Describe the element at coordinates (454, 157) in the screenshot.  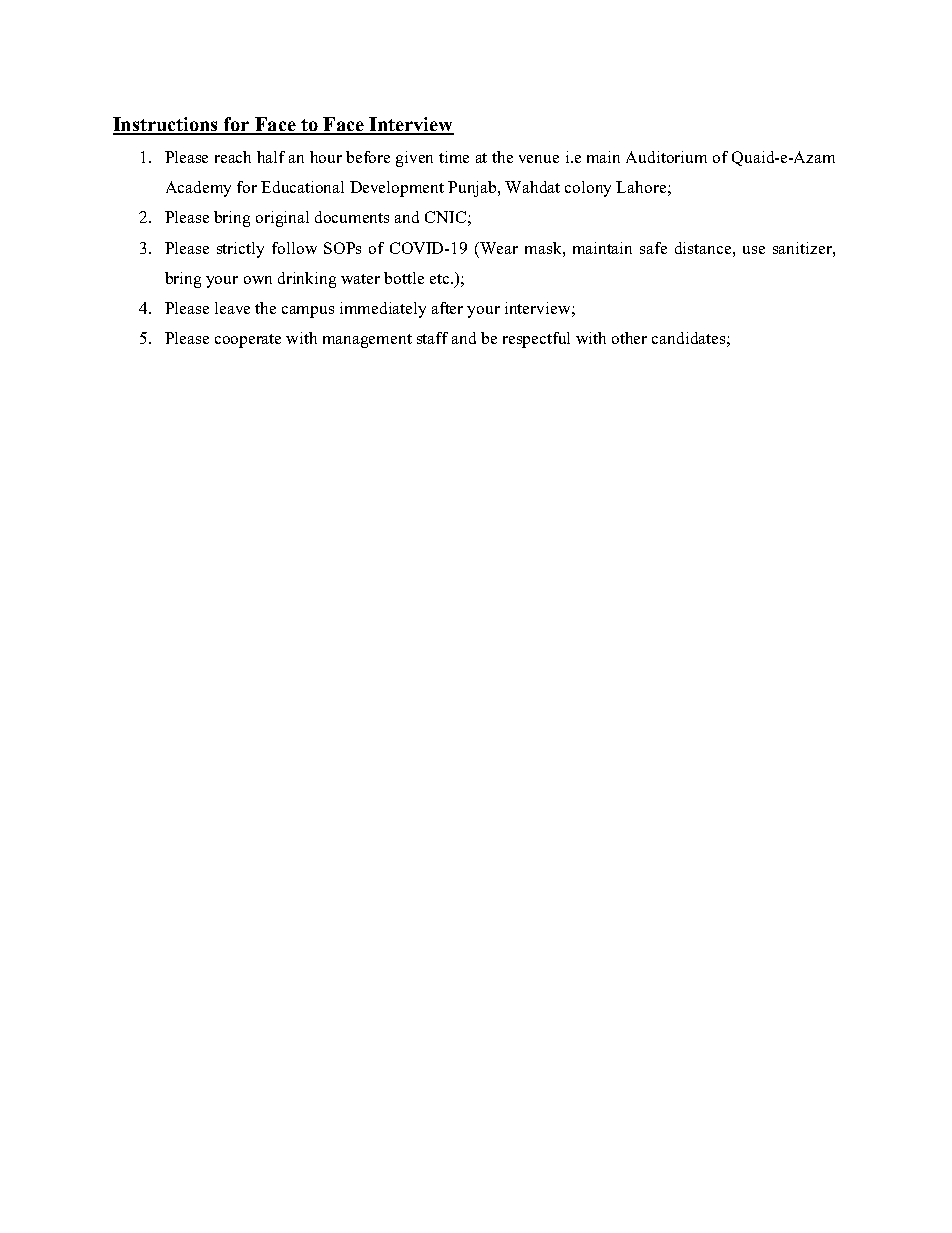
I see `time` at that location.
